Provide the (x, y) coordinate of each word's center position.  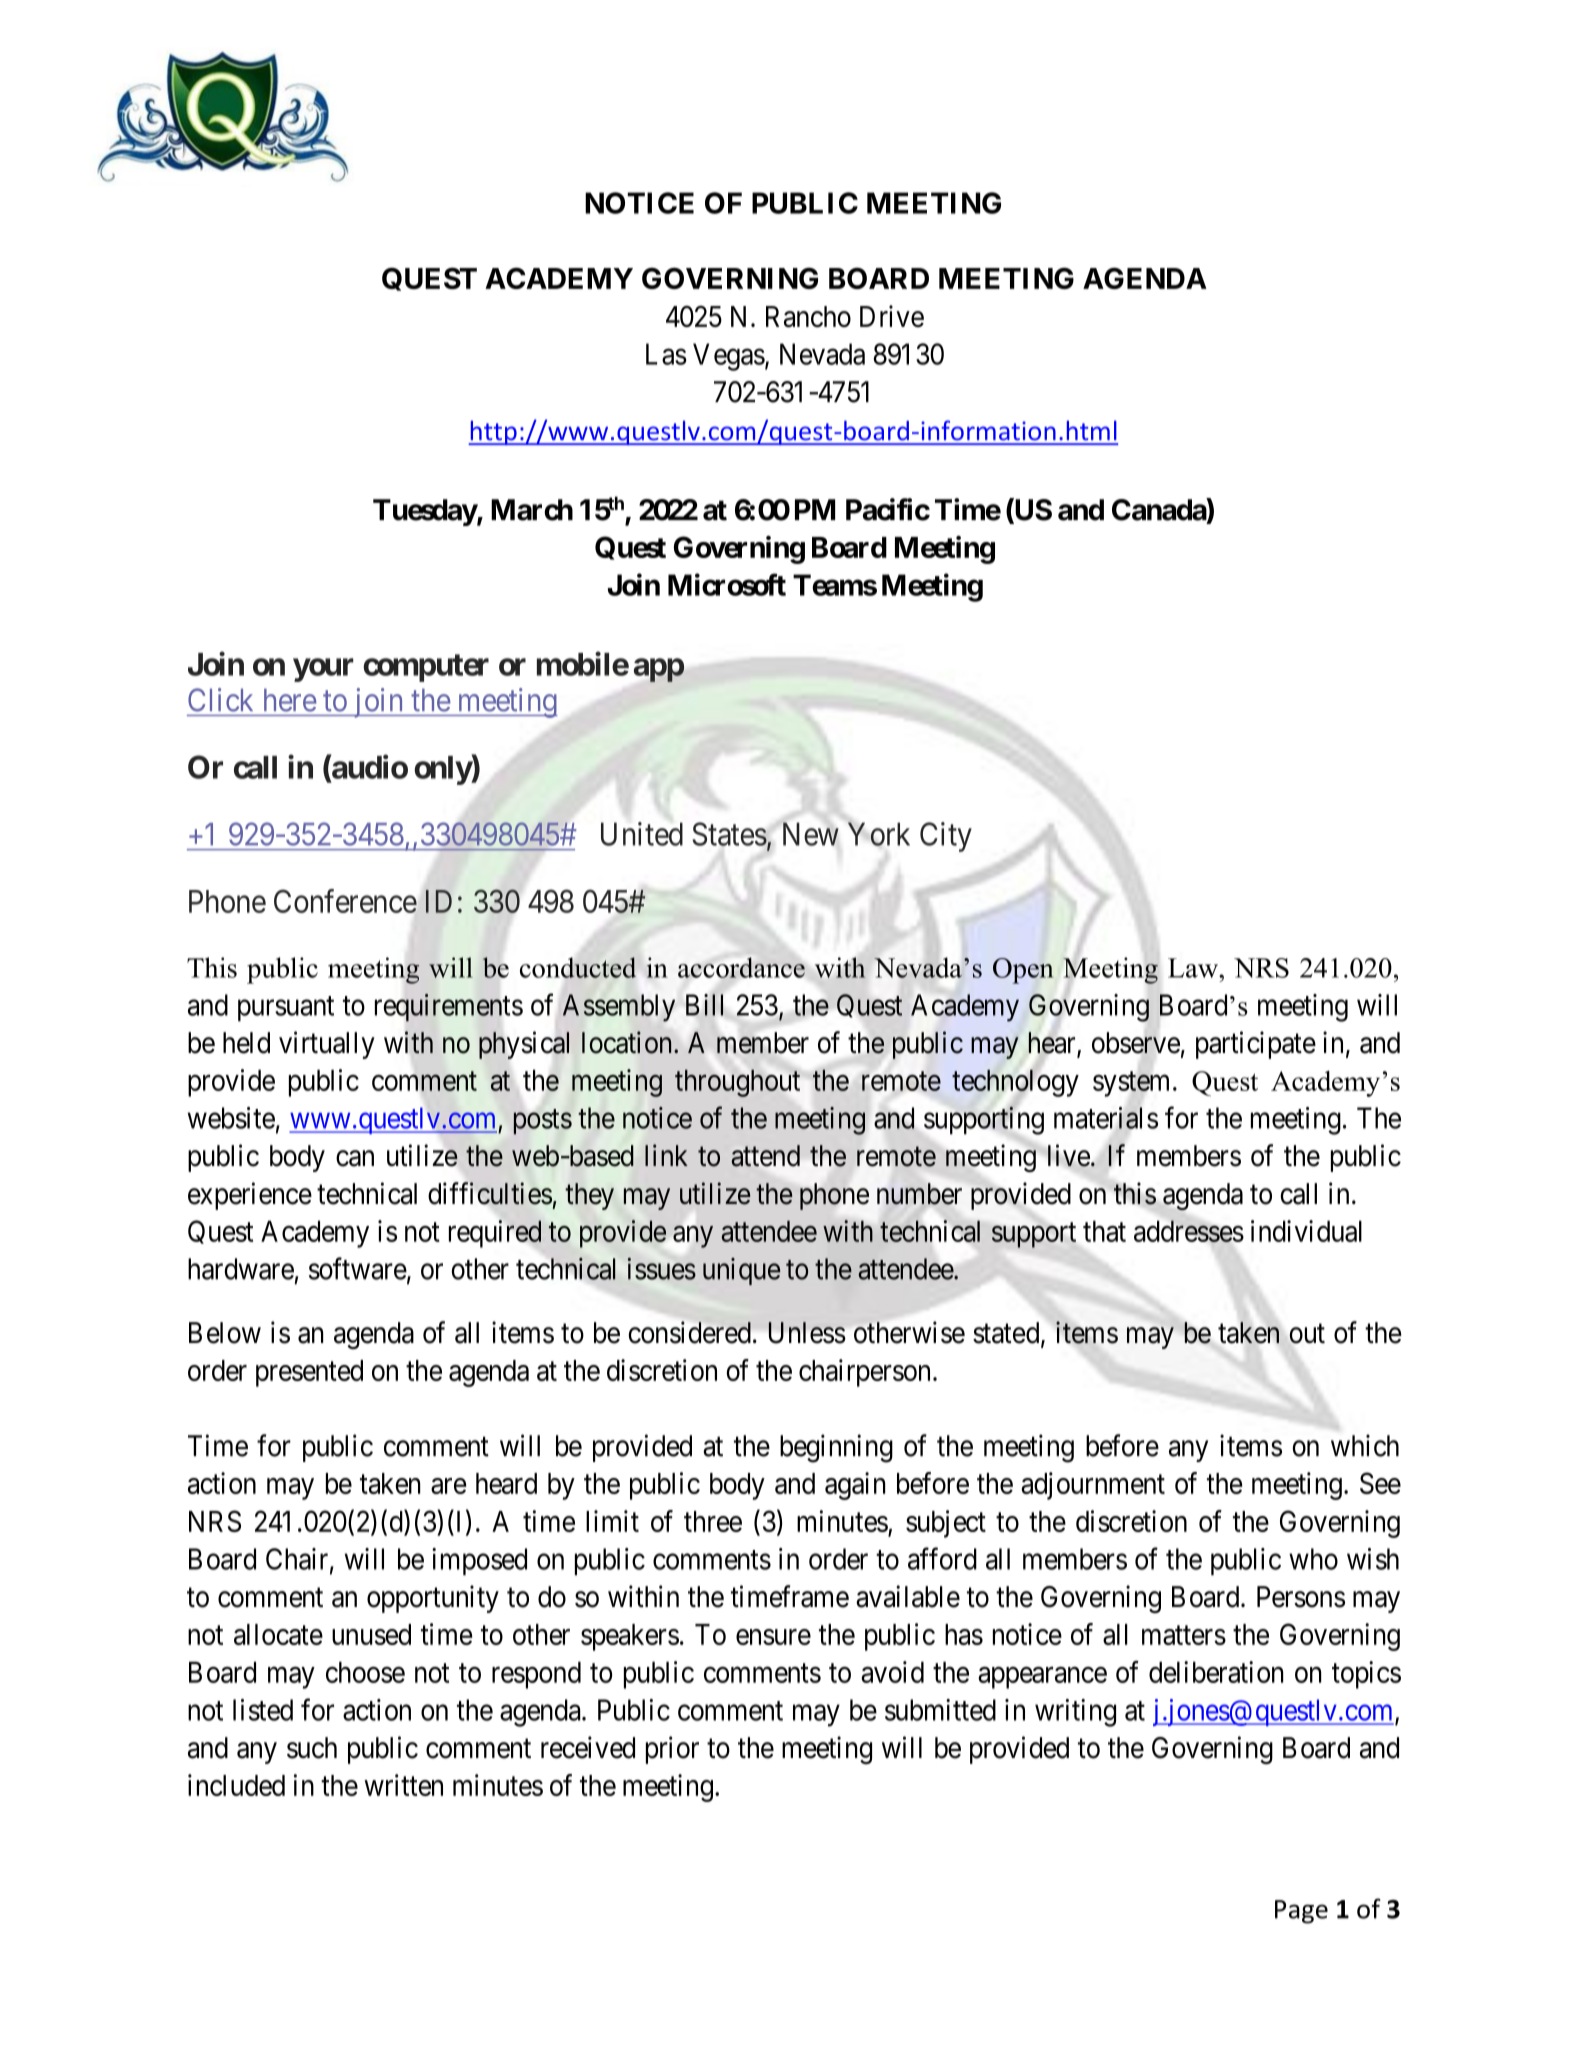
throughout (737, 1083)
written (403, 1785)
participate (1256, 1045)
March (532, 510)
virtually (327, 1045)
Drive (892, 316)
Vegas (729, 357)
